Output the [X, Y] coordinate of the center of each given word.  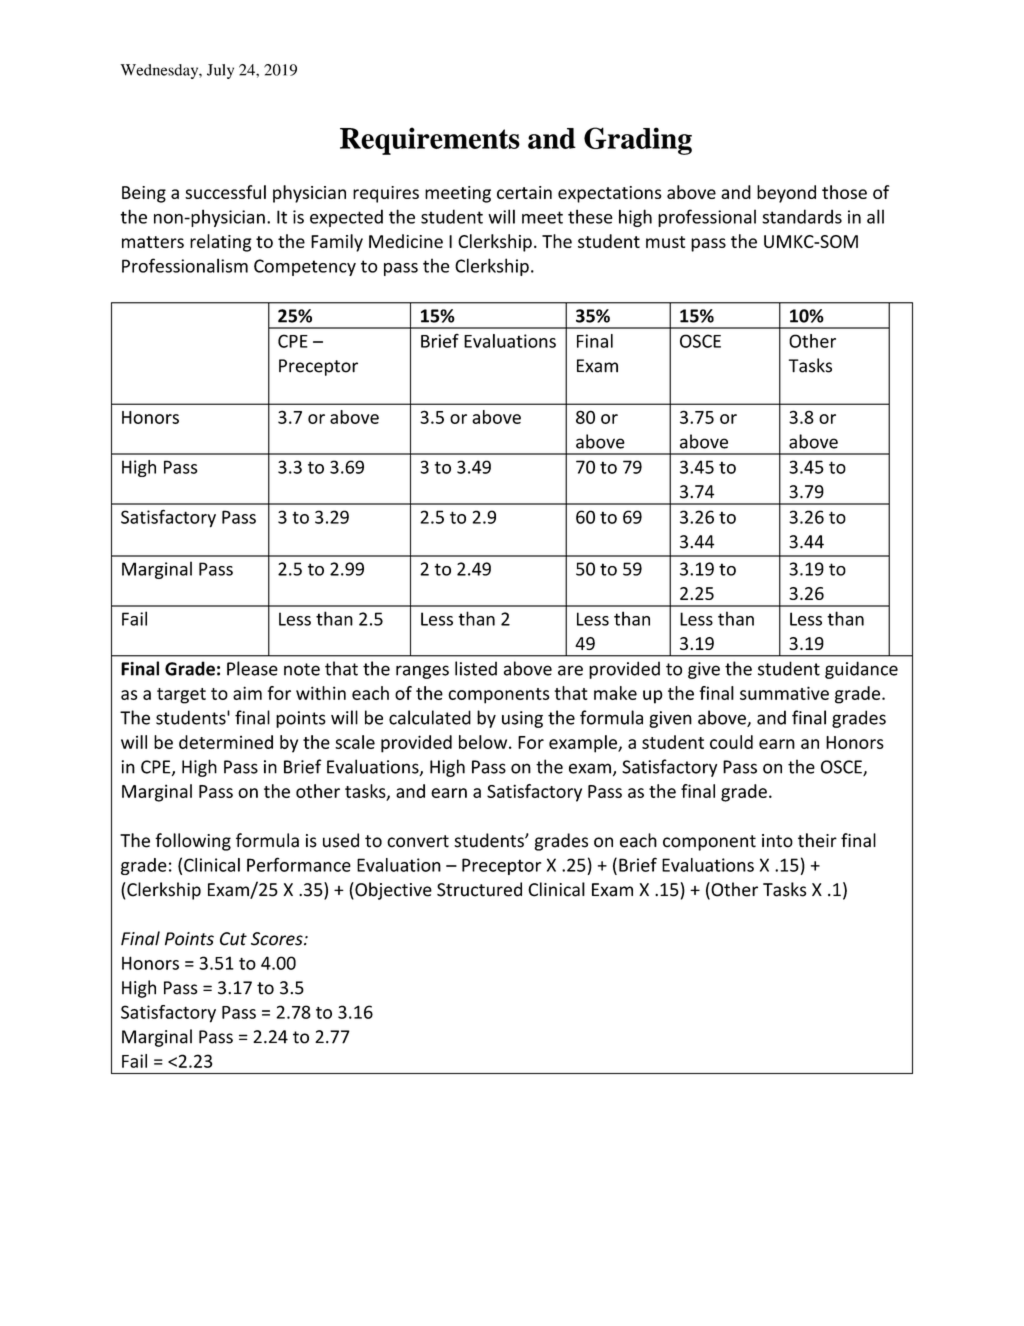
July [220, 71]
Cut [233, 939]
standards [802, 216]
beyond [786, 194]
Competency [305, 267]
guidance [861, 670]
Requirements [430, 141]
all [875, 216]
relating [221, 243]
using [522, 719]
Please [252, 668]
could [731, 742]
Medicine [406, 241]
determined [226, 742]
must [665, 242]
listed [476, 668]
